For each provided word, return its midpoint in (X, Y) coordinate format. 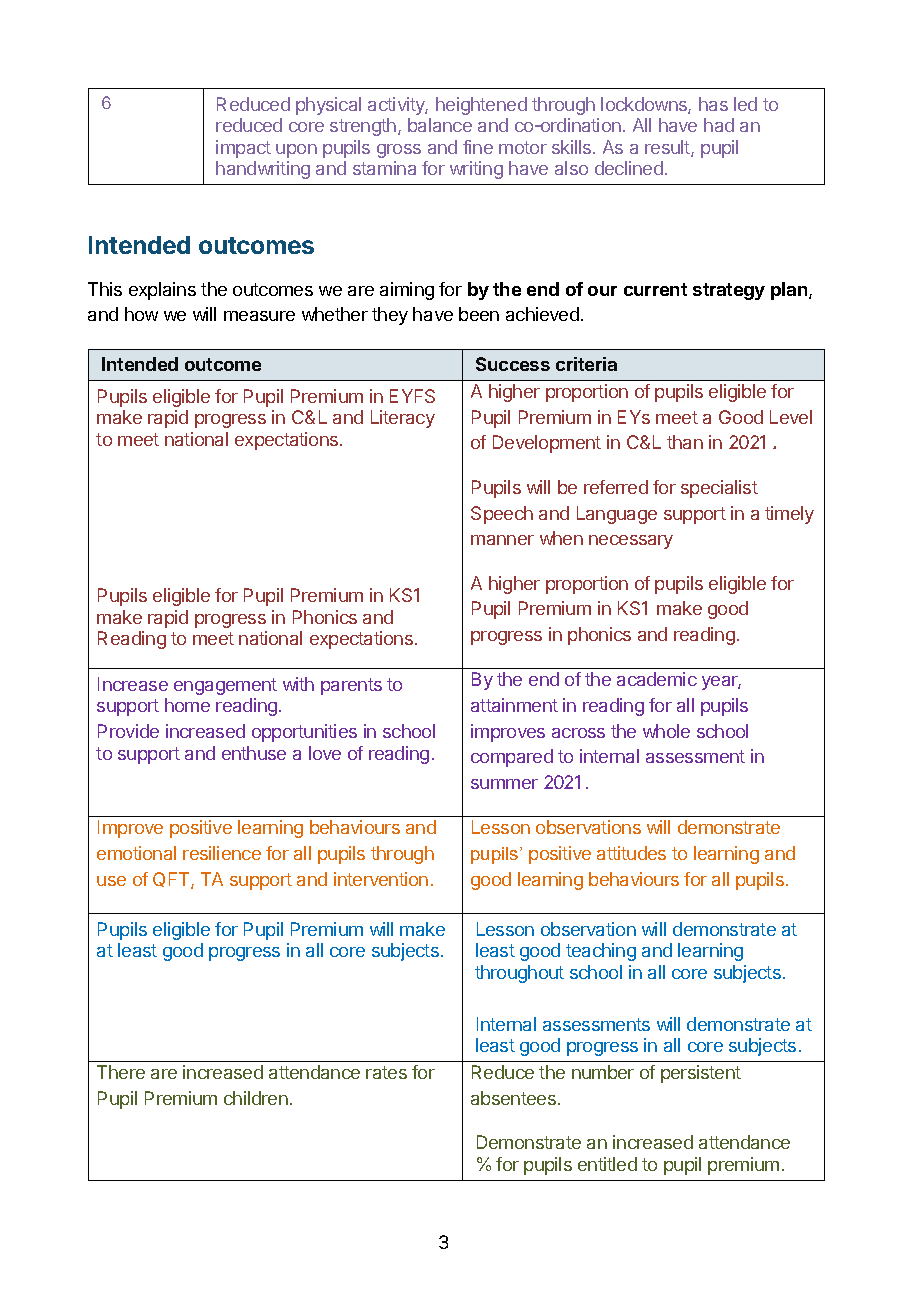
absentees (513, 1098)
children (256, 1098)
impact (243, 149)
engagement (225, 686)
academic (657, 679)
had (719, 125)
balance (440, 125)
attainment (514, 705)
